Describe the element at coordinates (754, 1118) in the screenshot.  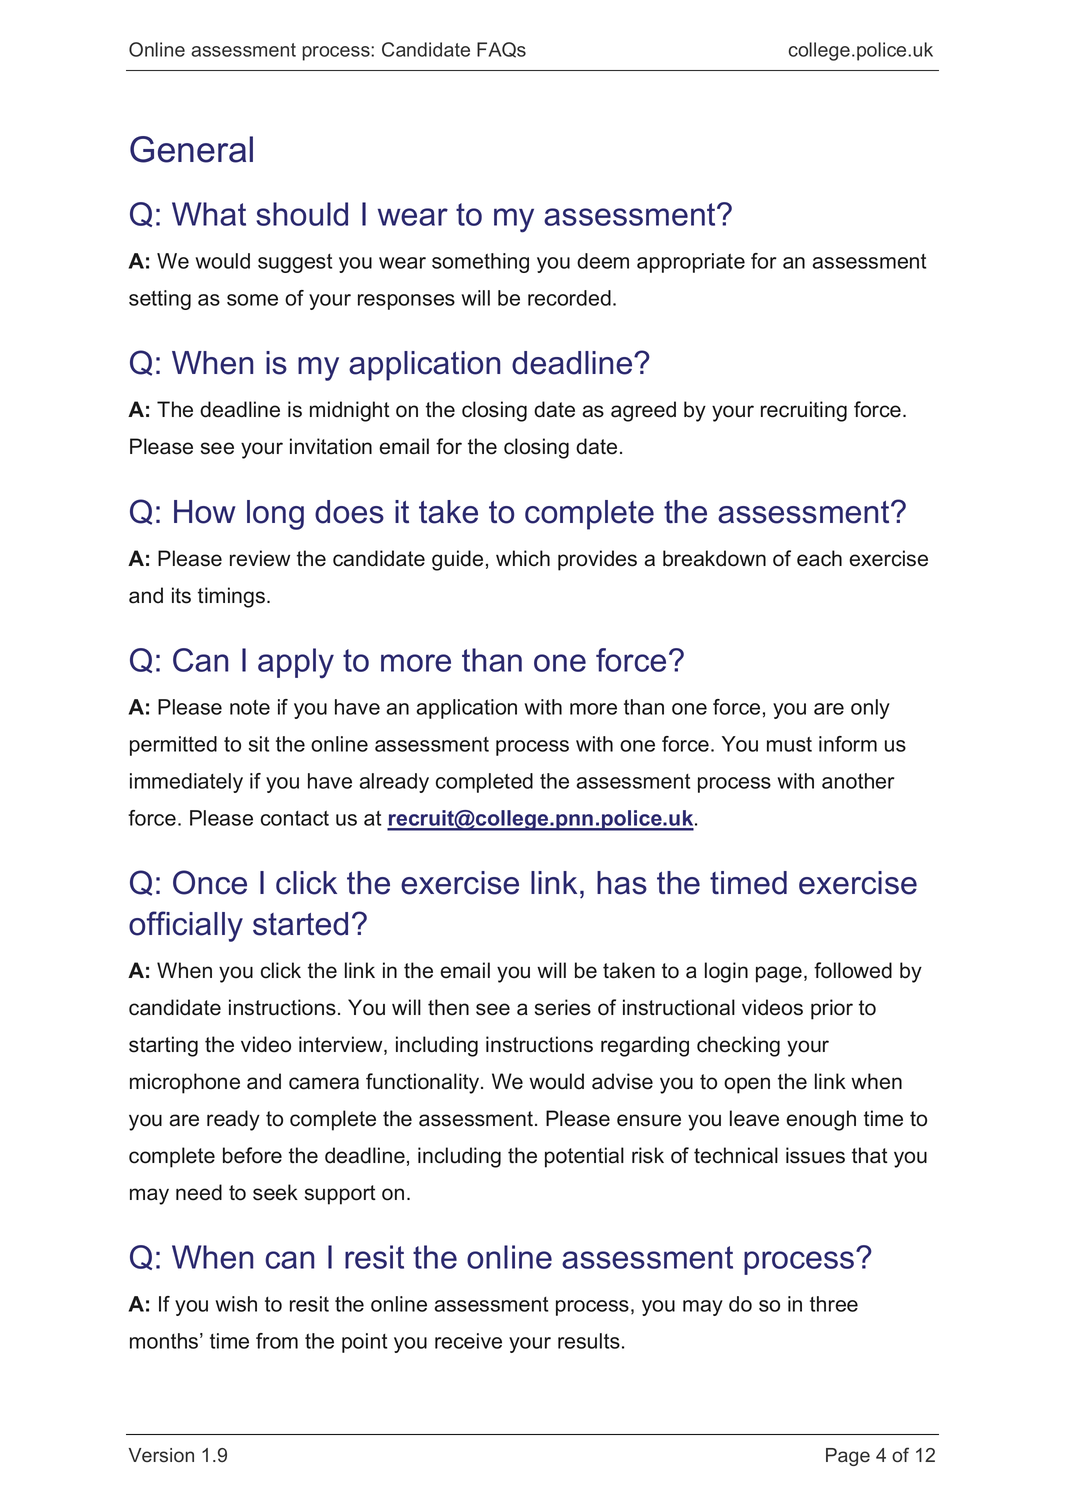
I see `leave` at that location.
